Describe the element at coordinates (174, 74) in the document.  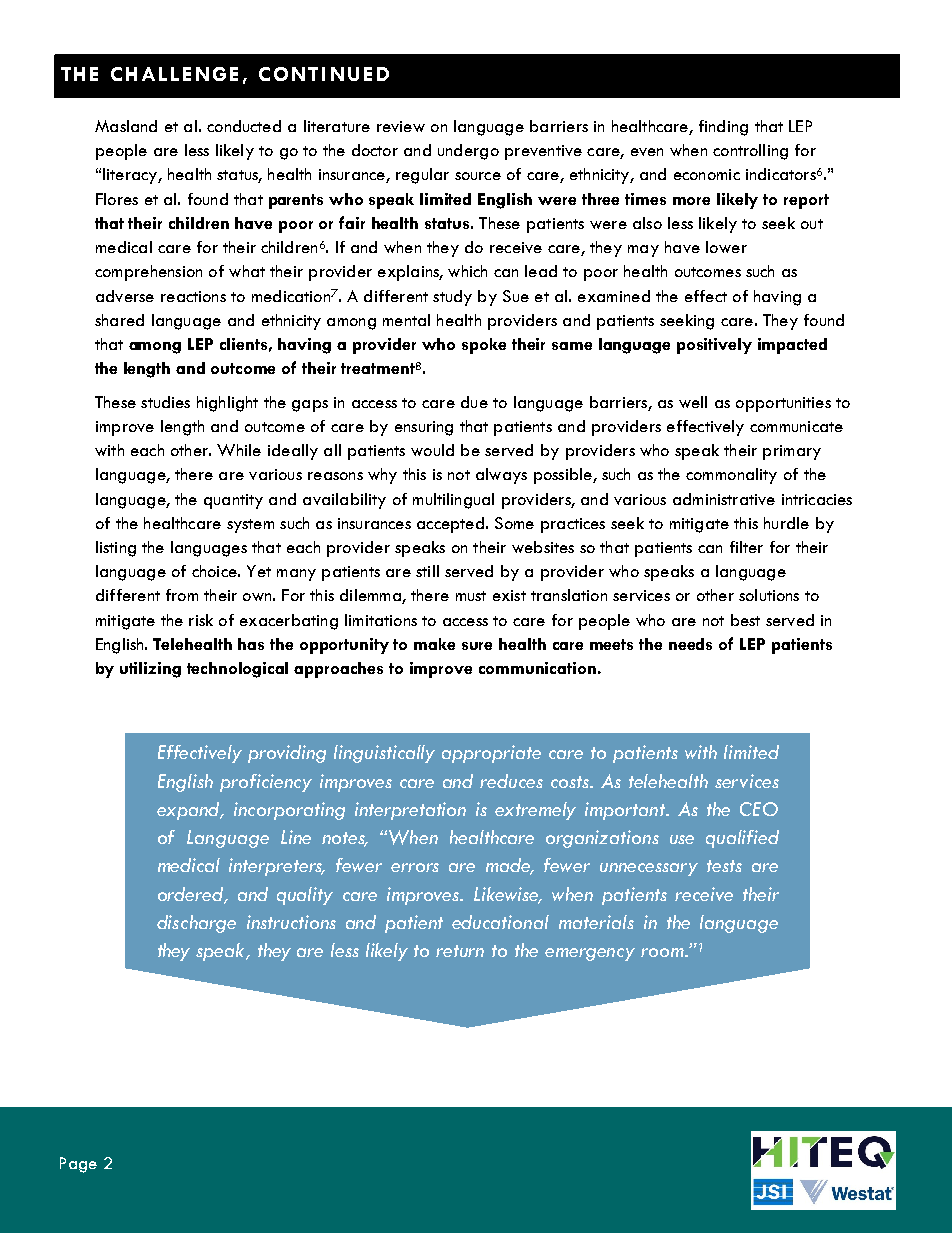
I see `CHALLENGE` at that location.
